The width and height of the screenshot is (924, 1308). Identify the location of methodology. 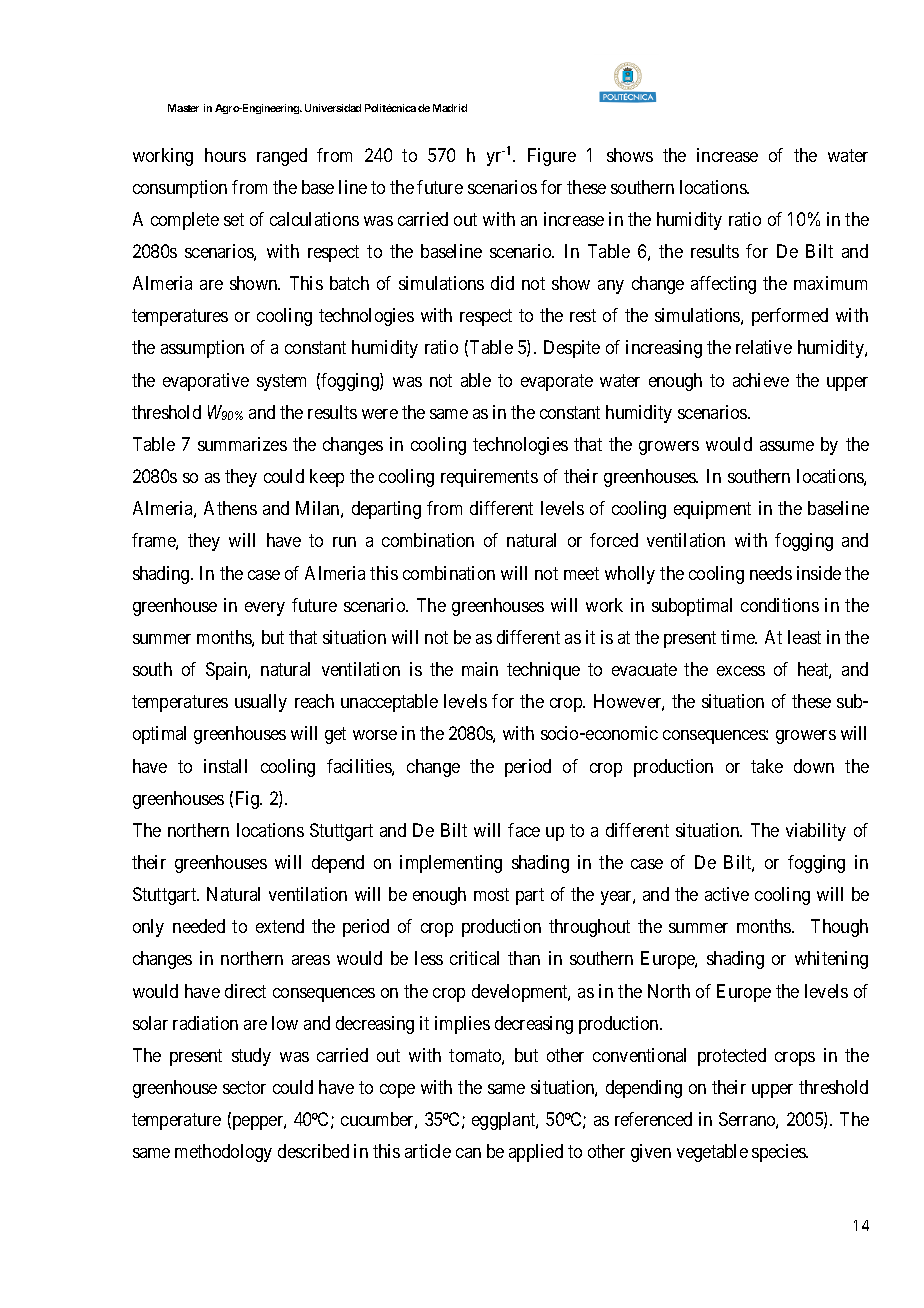
(223, 1153).
